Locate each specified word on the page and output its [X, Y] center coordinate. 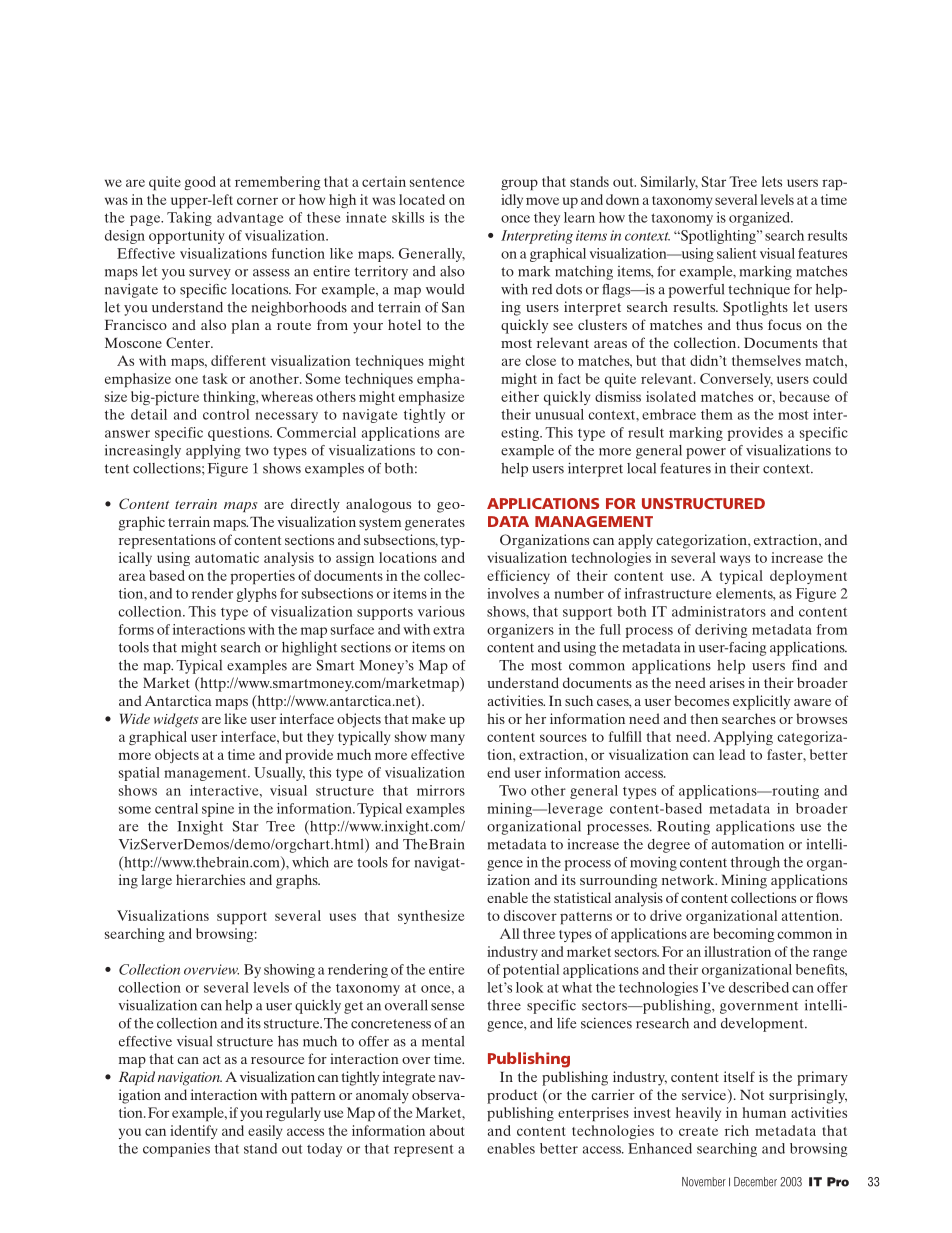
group [519, 184]
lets [772, 181]
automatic [227, 557]
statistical [582, 897]
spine [218, 810]
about [447, 1130]
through [755, 864]
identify [193, 1132]
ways [735, 560]
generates [435, 524]
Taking [189, 219]
